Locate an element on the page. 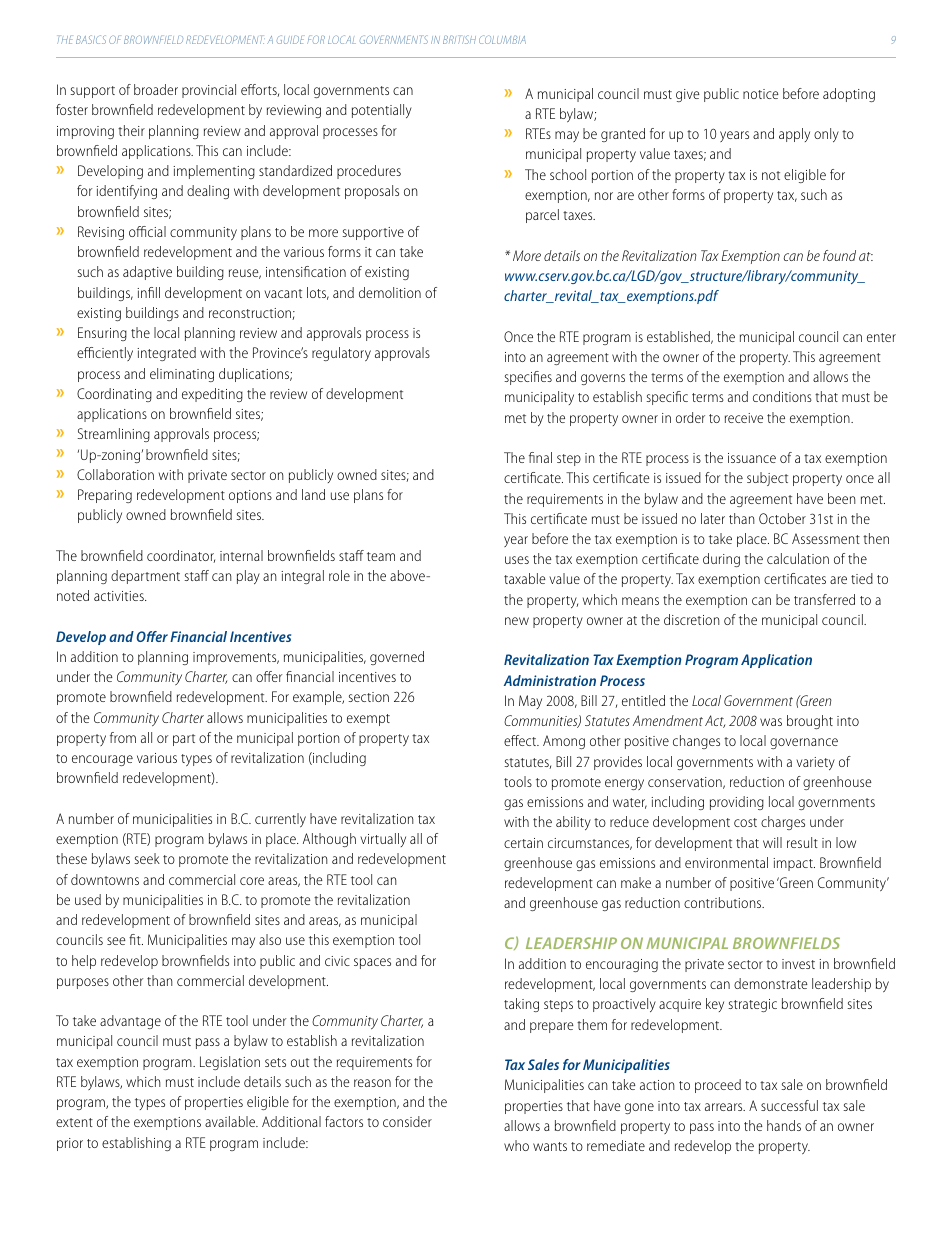 Image resolution: width=952 pixels, height=1233 pixels. certain is located at coordinates (523, 843).
